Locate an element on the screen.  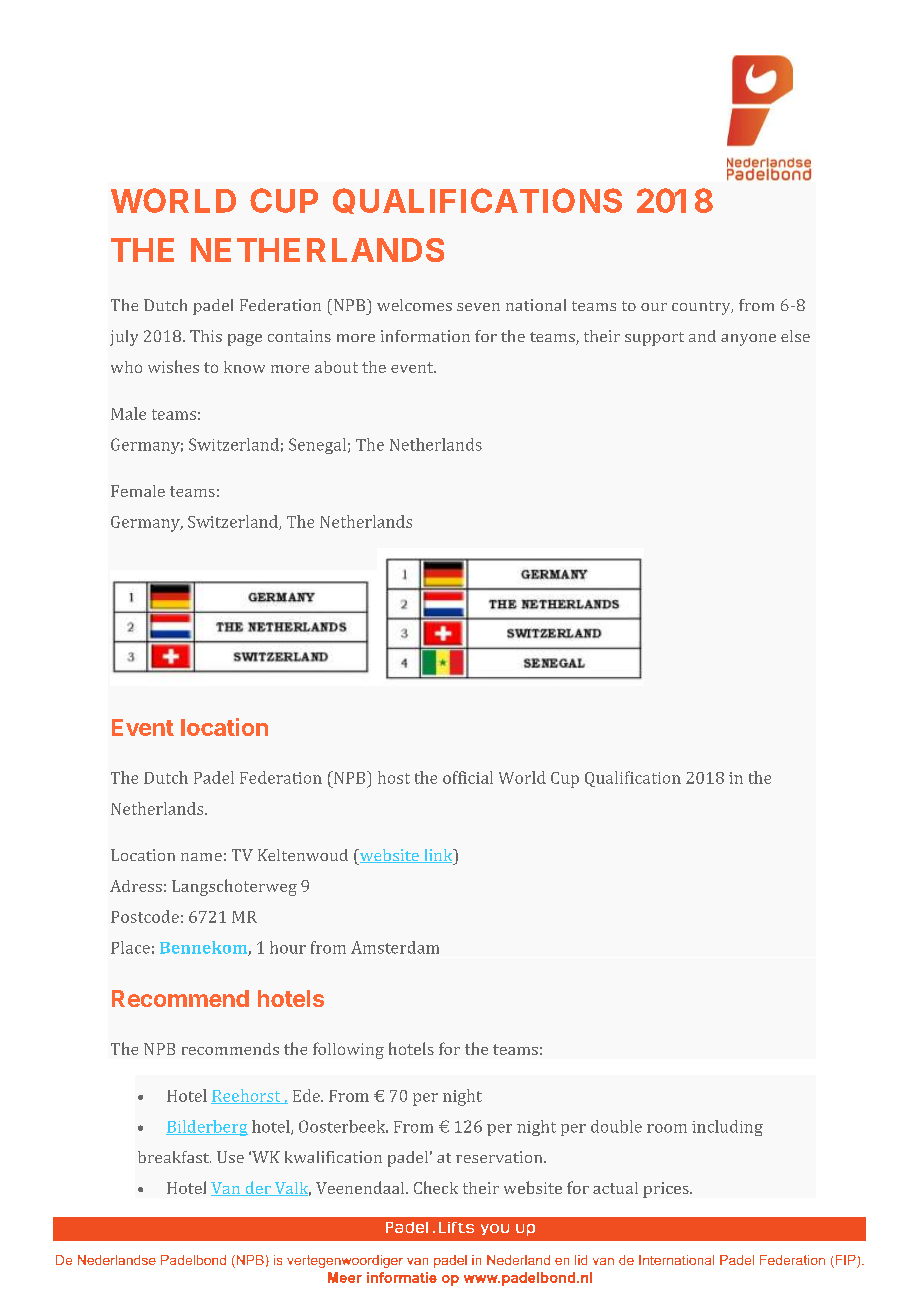
support is located at coordinates (654, 339).
